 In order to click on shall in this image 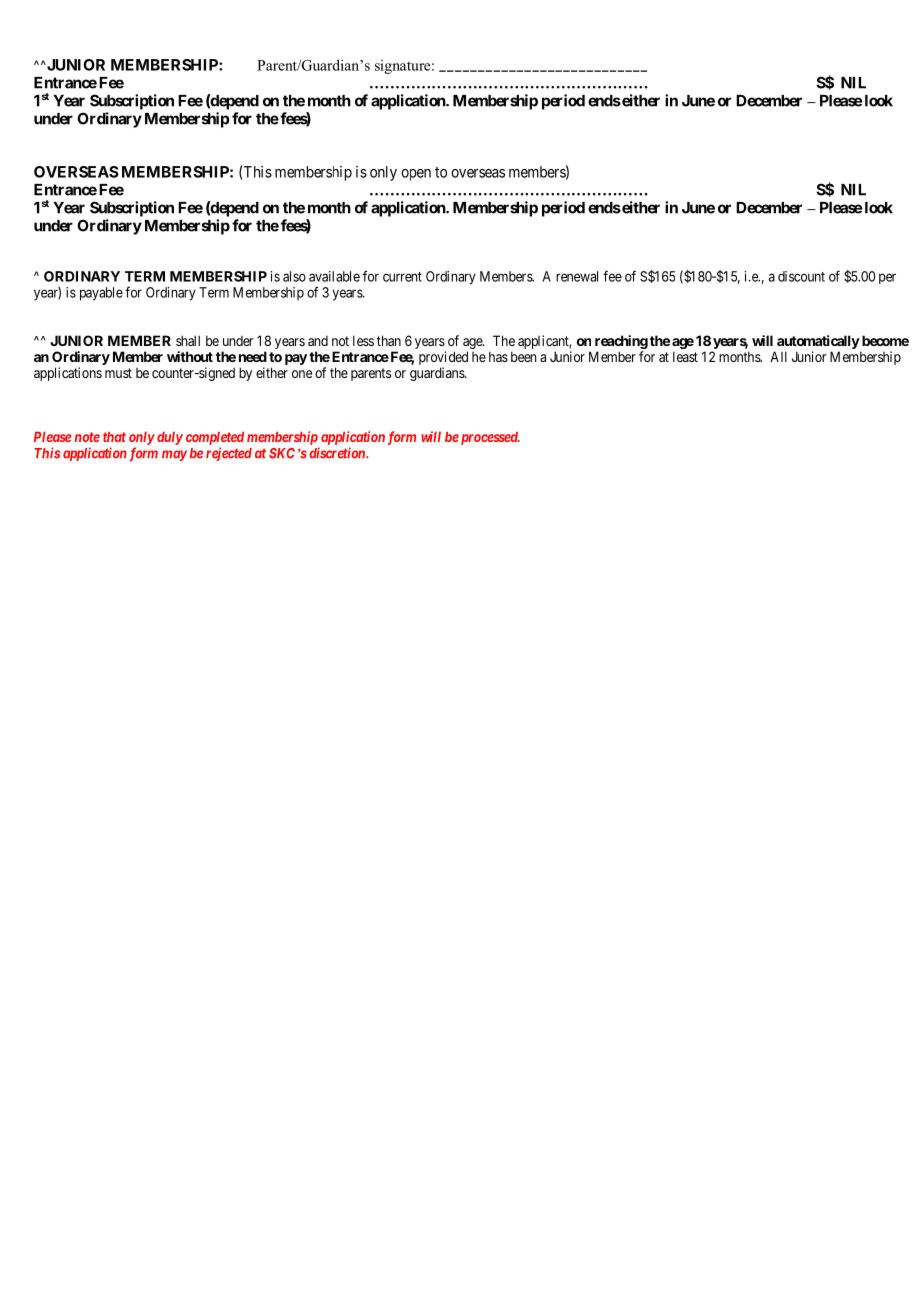, I will do `click(188, 340)`.
